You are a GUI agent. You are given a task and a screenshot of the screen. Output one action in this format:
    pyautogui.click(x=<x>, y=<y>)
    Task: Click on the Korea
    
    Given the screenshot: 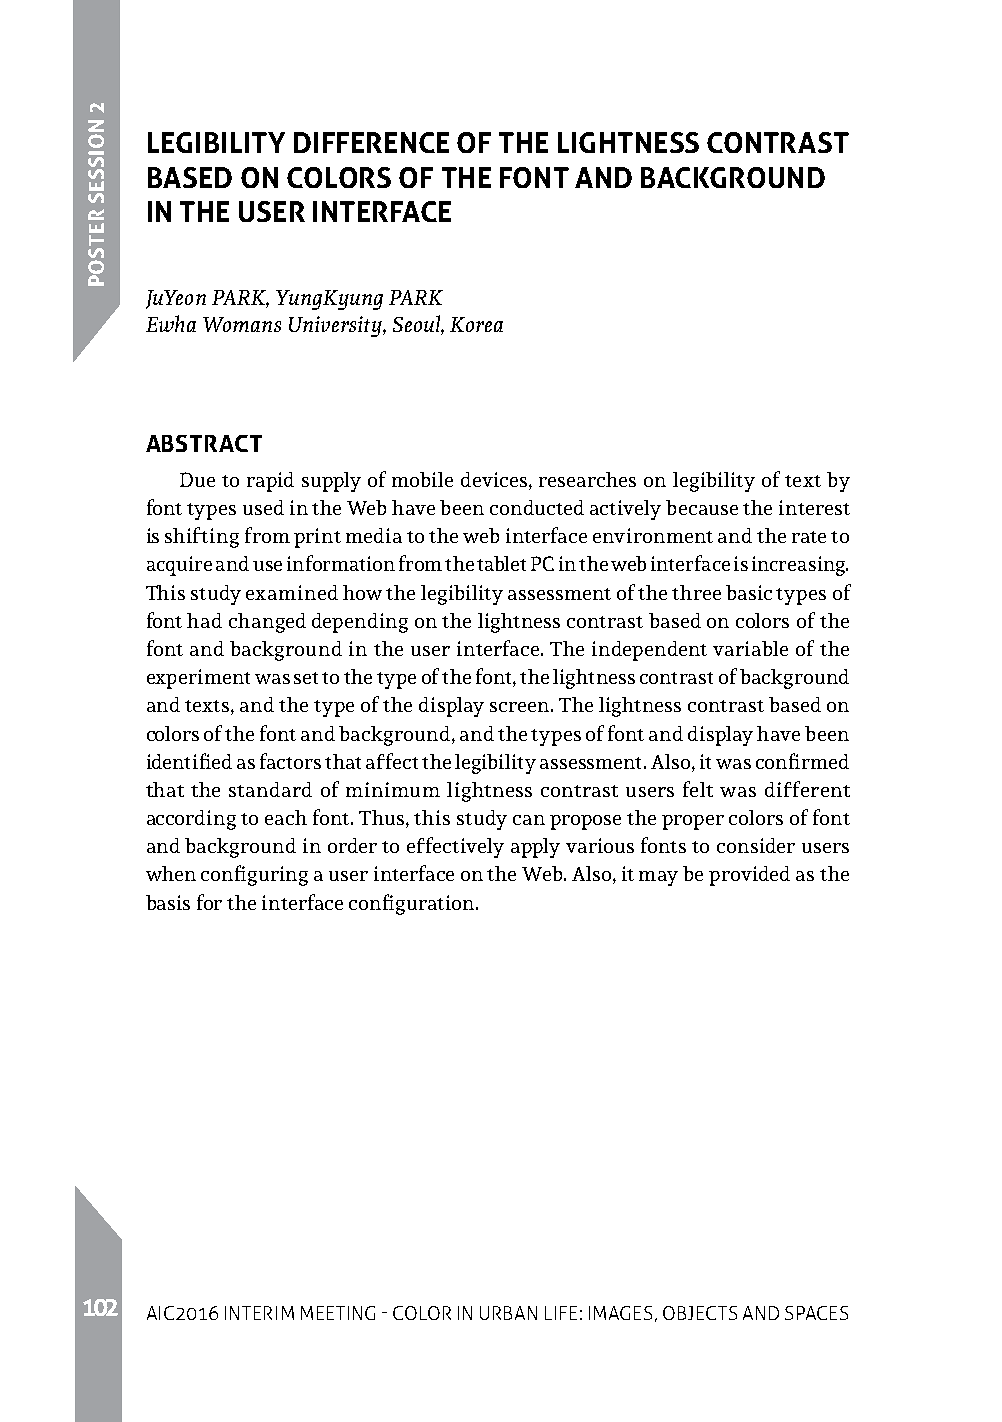 What is the action you would take?
    pyautogui.click(x=476, y=324)
